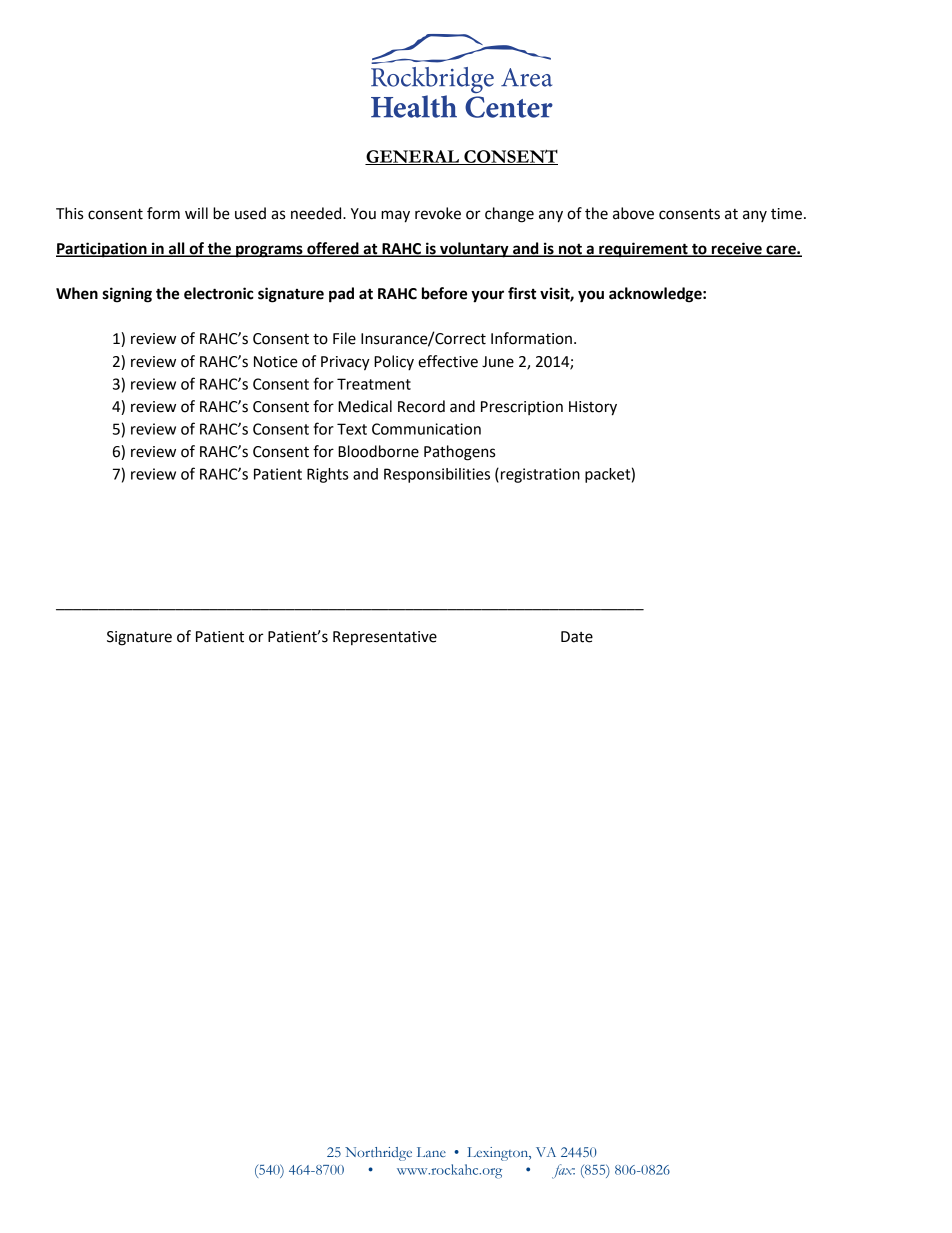 Image resolution: width=952 pixels, height=1233 pixels. Describe the element at coordinates (438, 213) in the page. I see `revoke` at that location.
